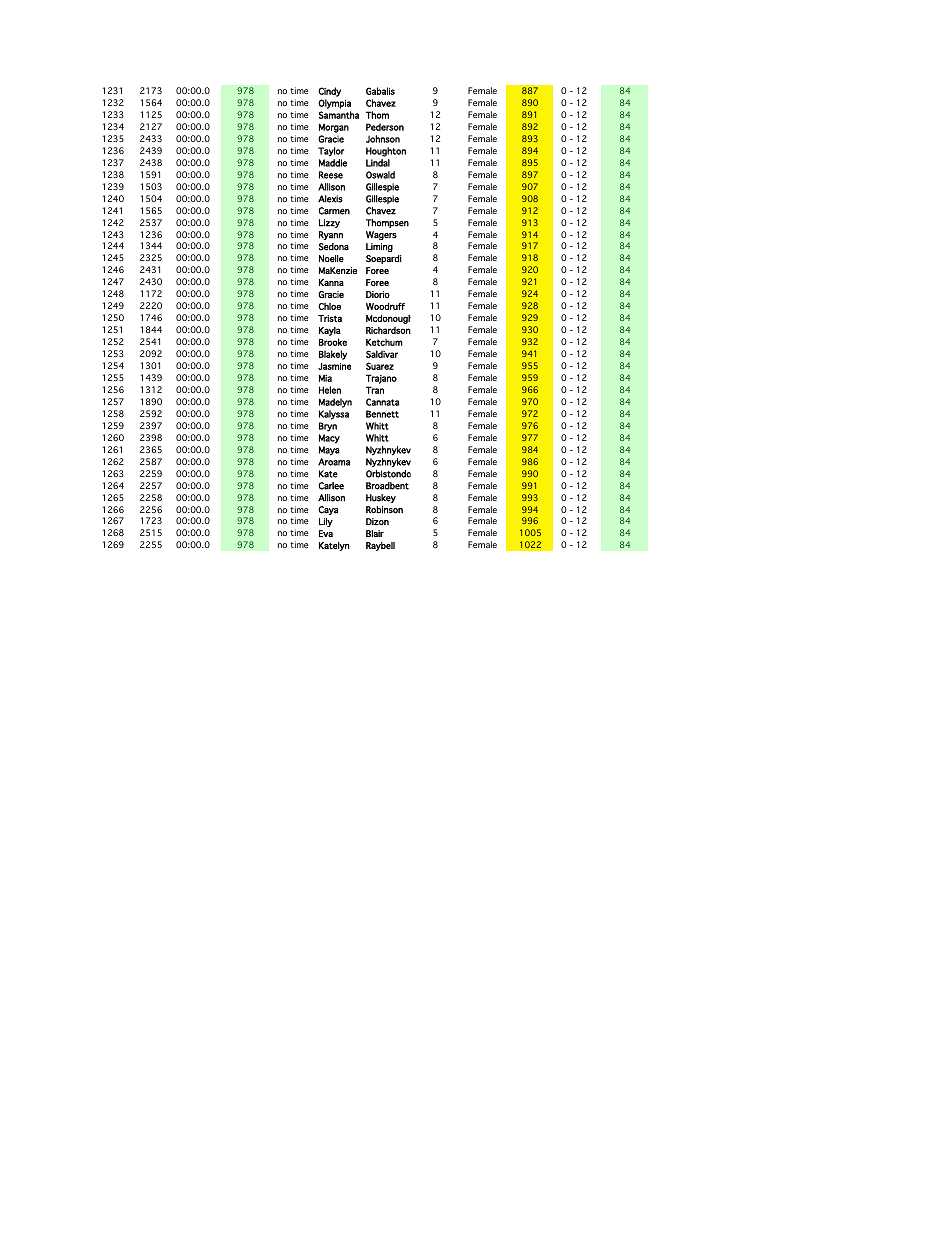  I want to click on Liming, so click(379, 247).
